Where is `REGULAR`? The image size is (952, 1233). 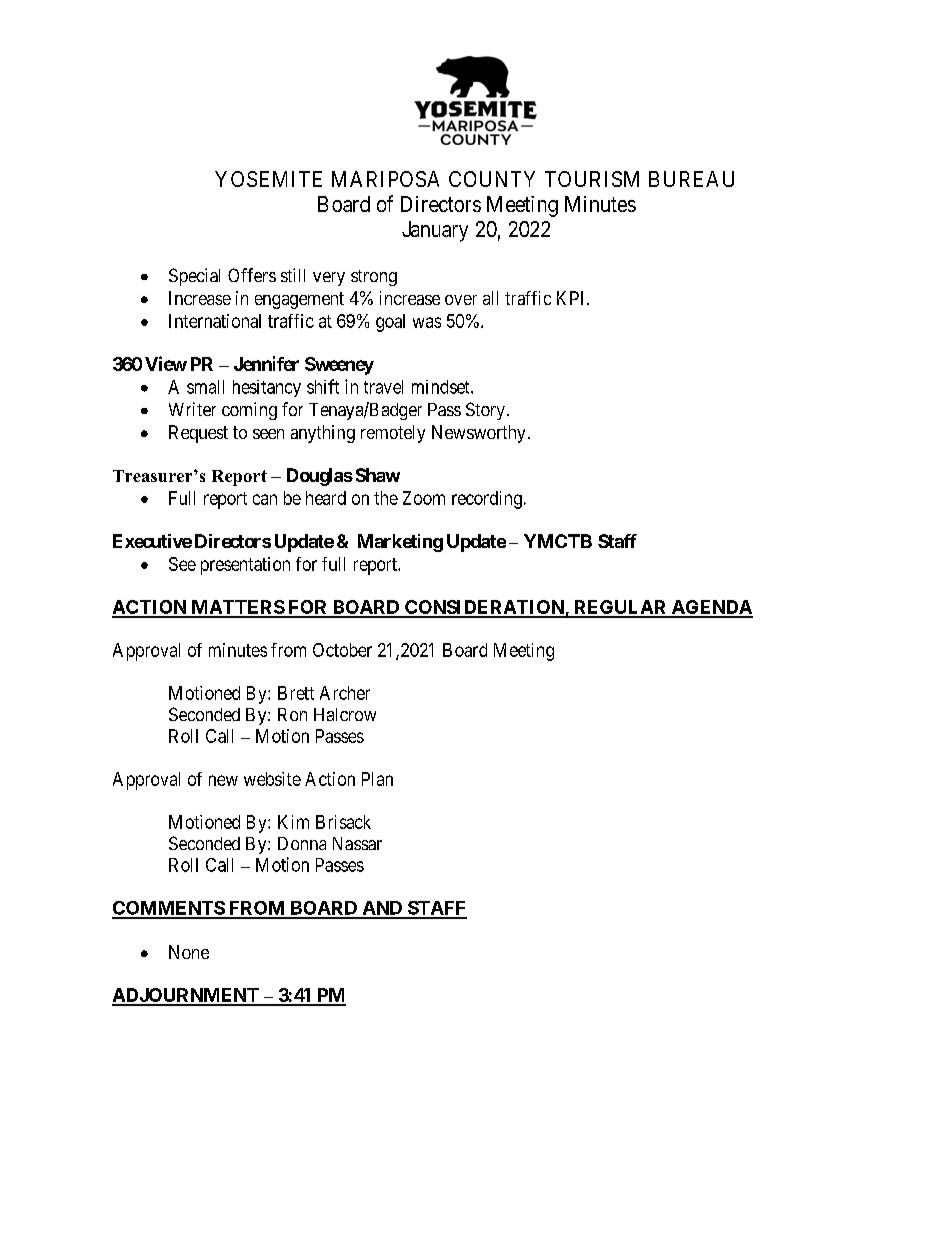 REGULAR is located at coordinates (620, 608).
